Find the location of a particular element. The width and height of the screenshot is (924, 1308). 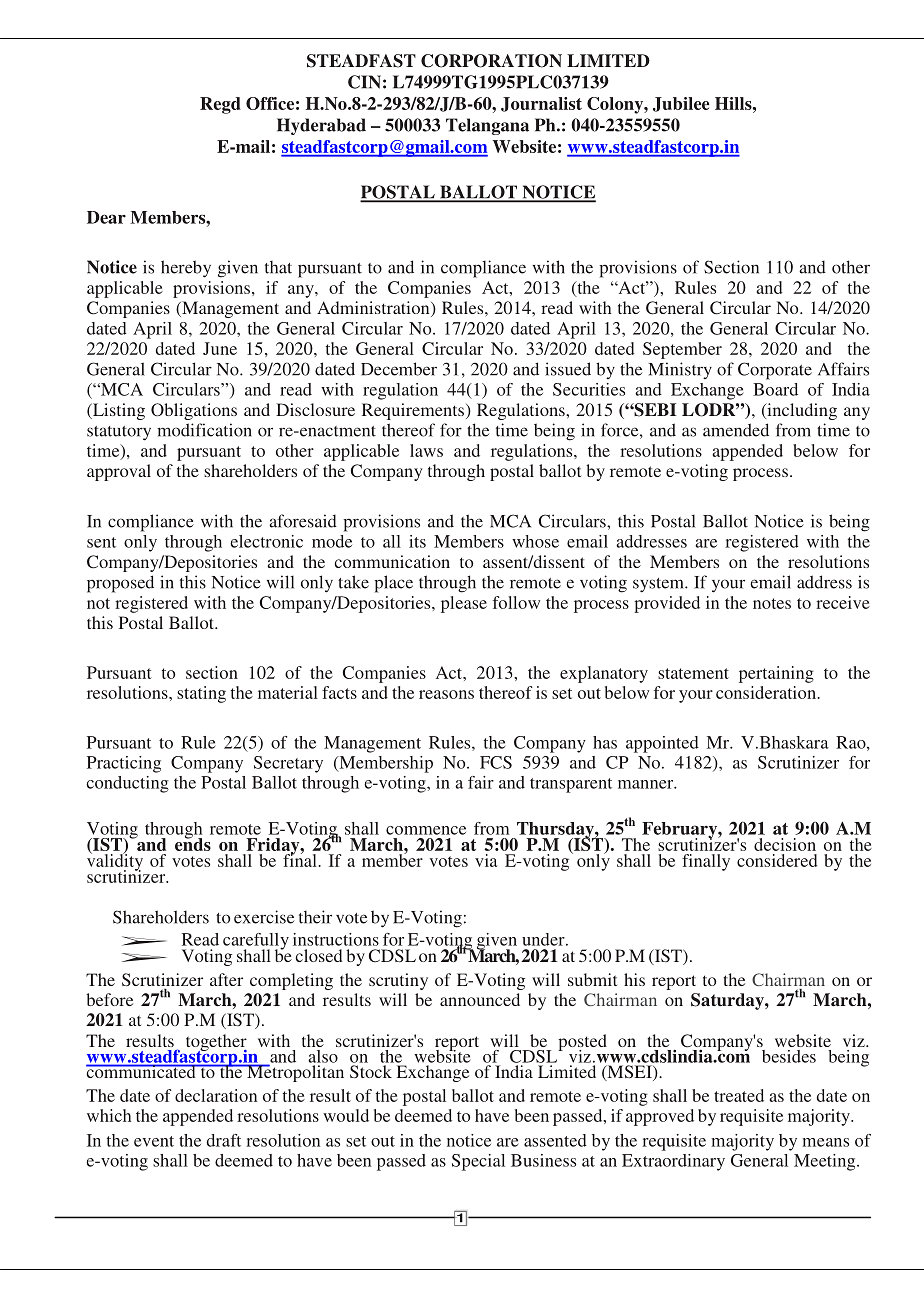

Corporate is located at coordinates (775, 371).
